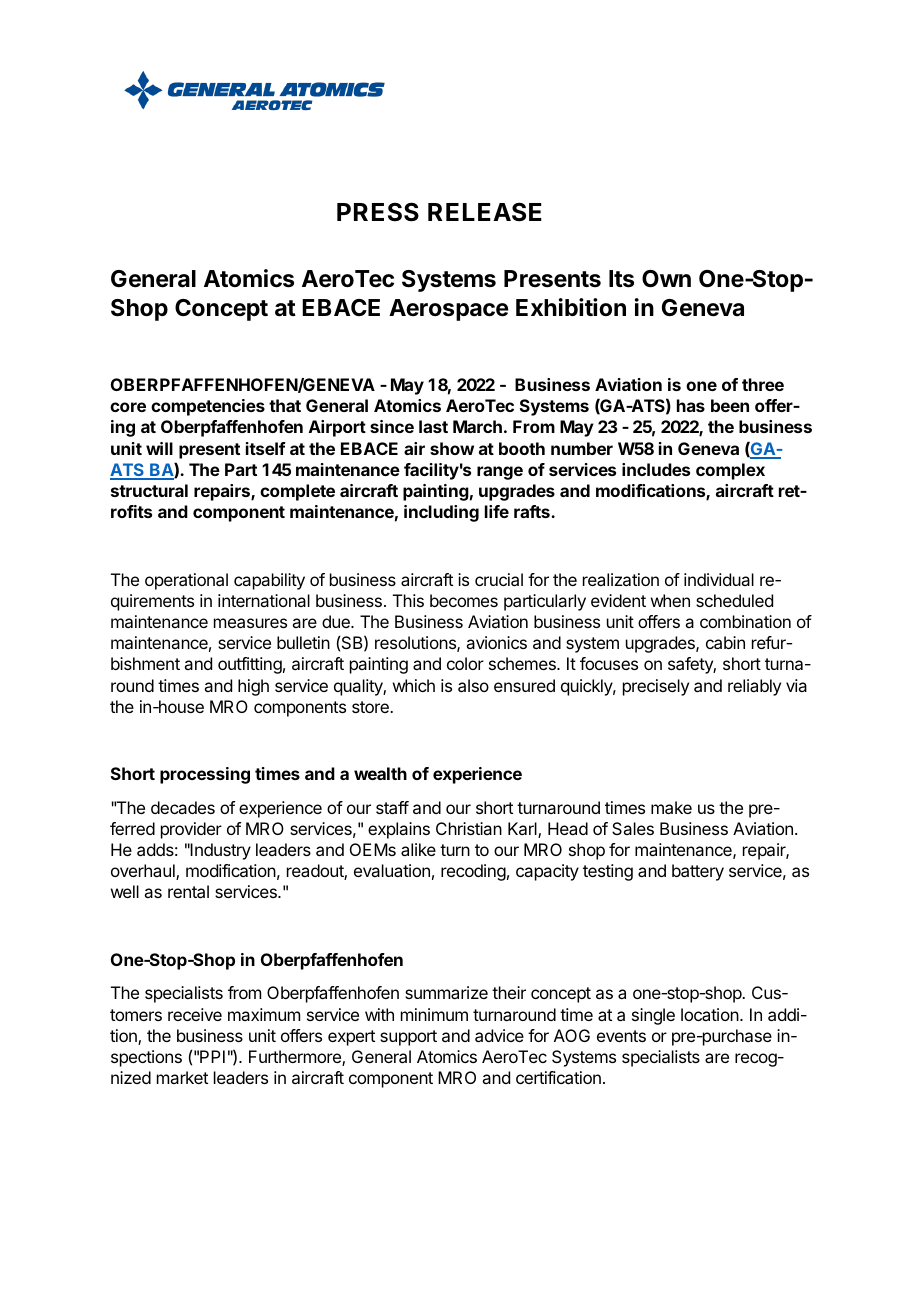 This screenshot has height=1308, width=924. I want to click on RELEASE, so click(485, 212).
